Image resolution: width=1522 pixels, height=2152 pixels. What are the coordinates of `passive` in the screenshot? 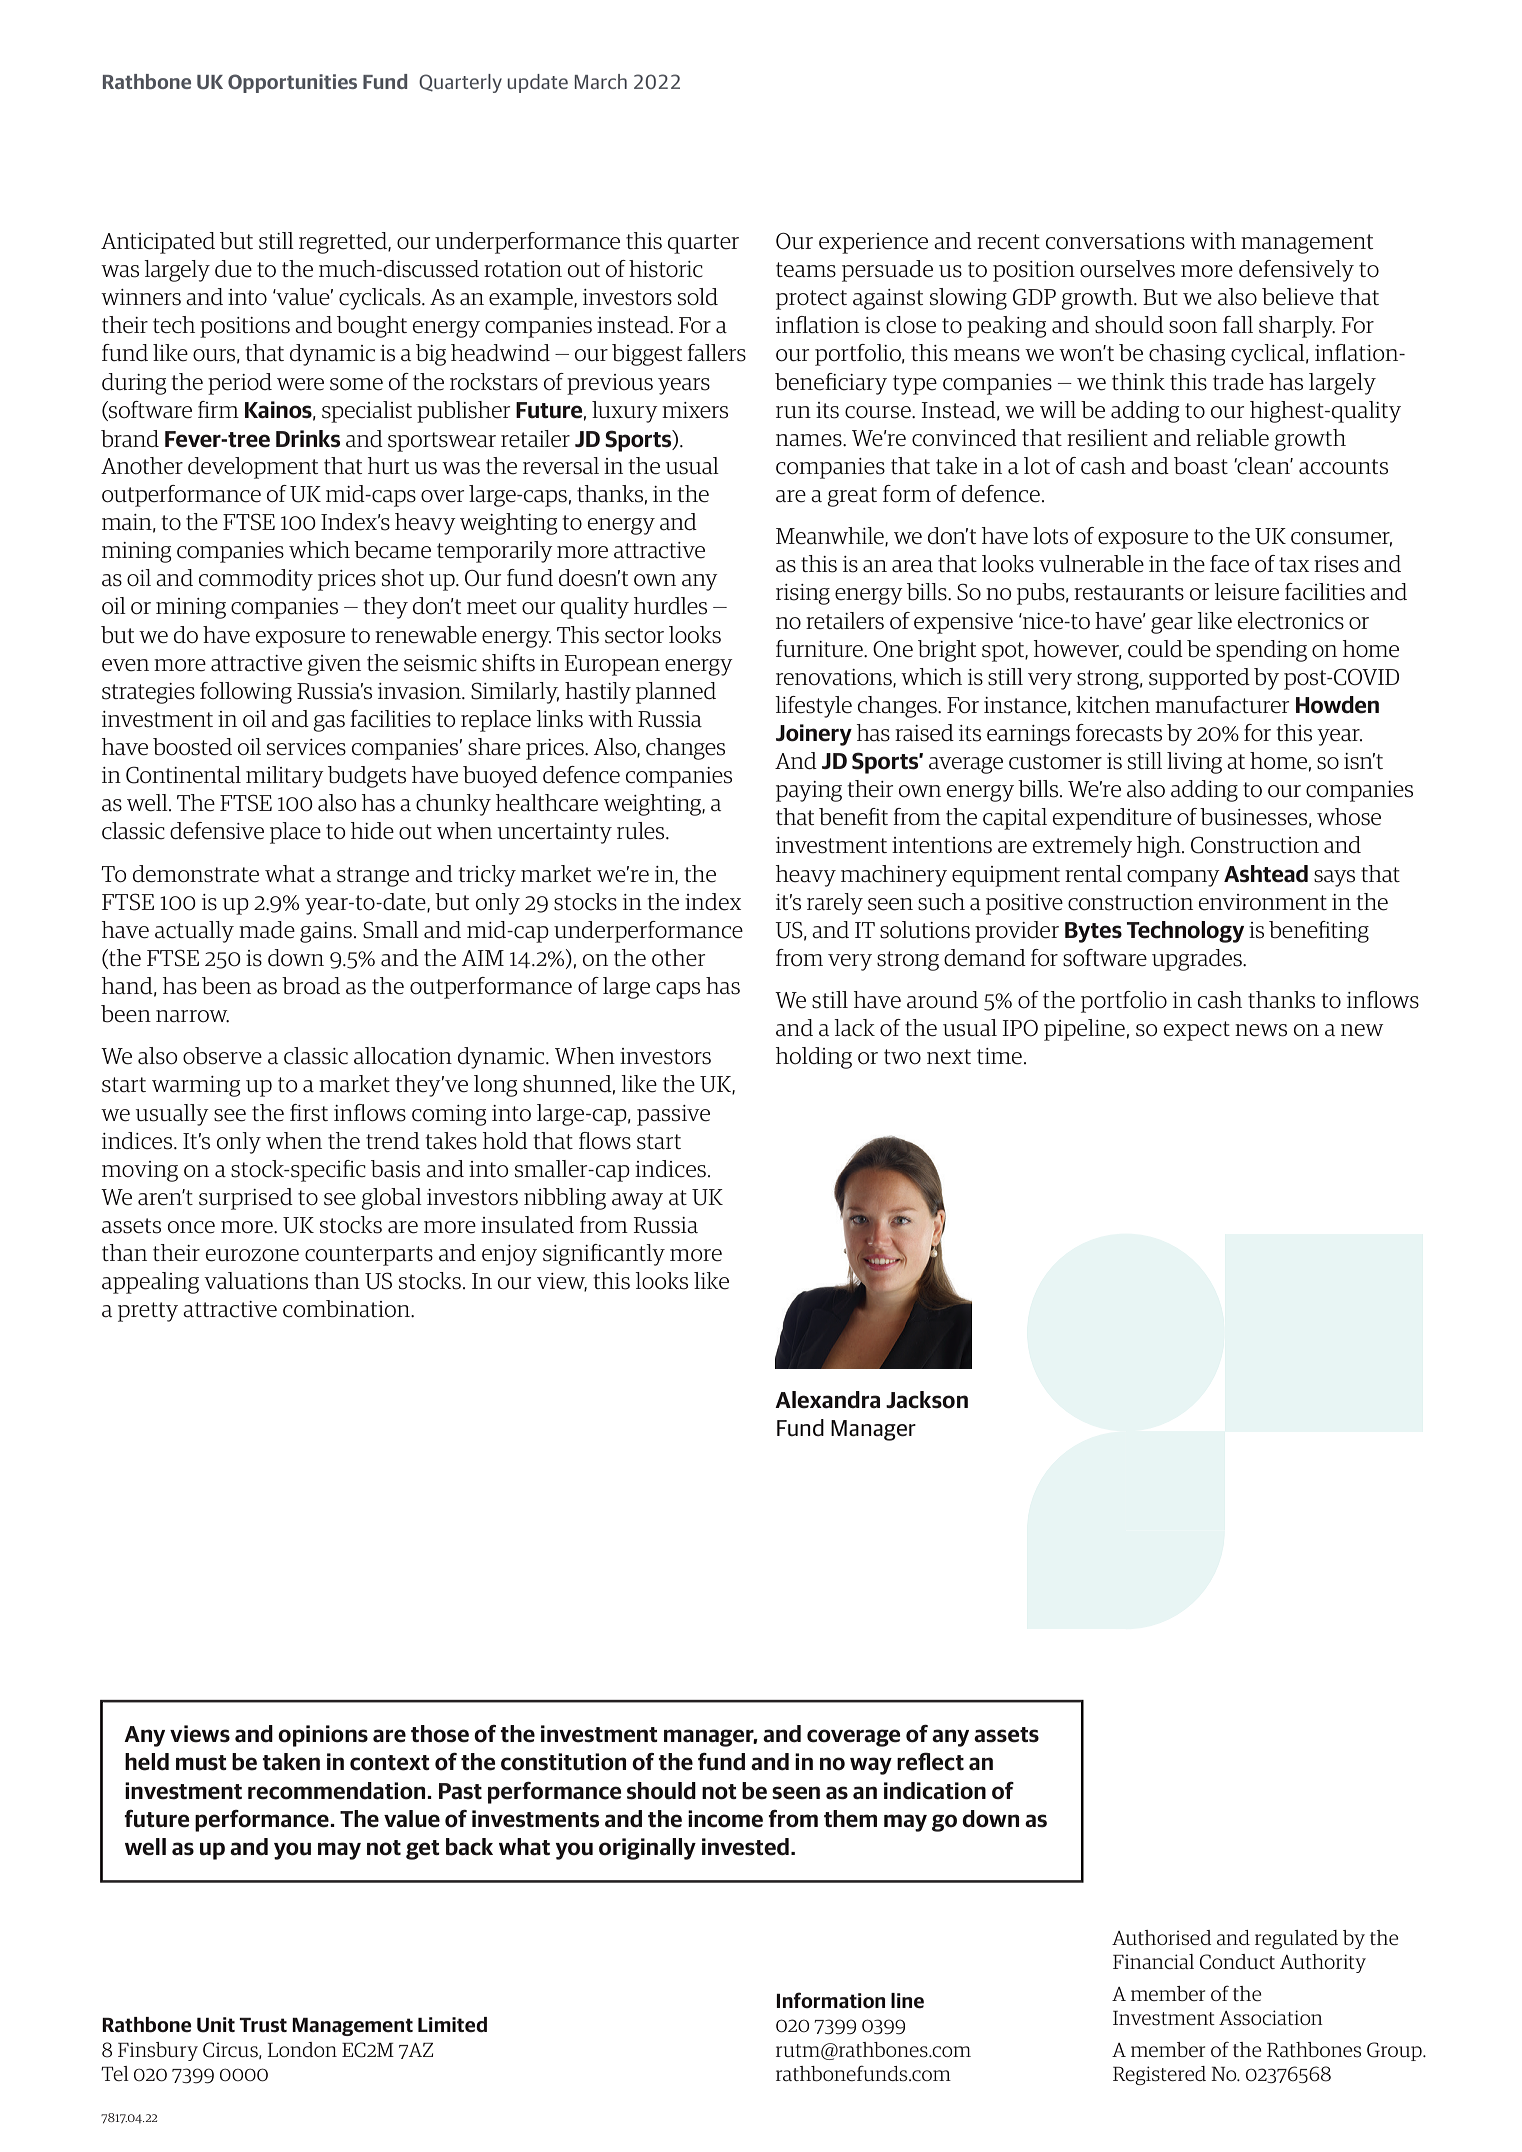 It's located at (673, 1115).
